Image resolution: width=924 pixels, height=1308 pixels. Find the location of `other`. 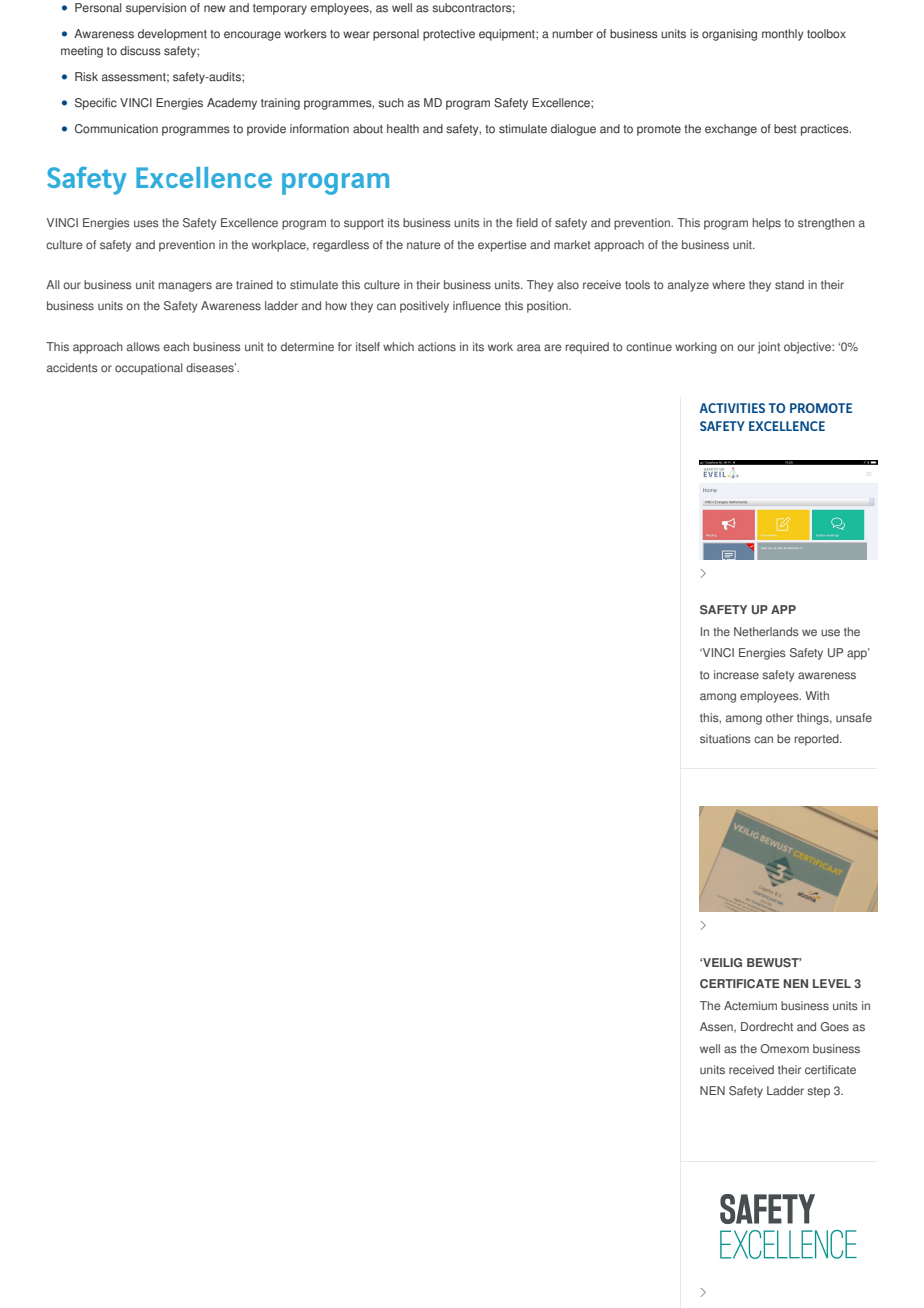

other is located at coordinates (779, 718).
